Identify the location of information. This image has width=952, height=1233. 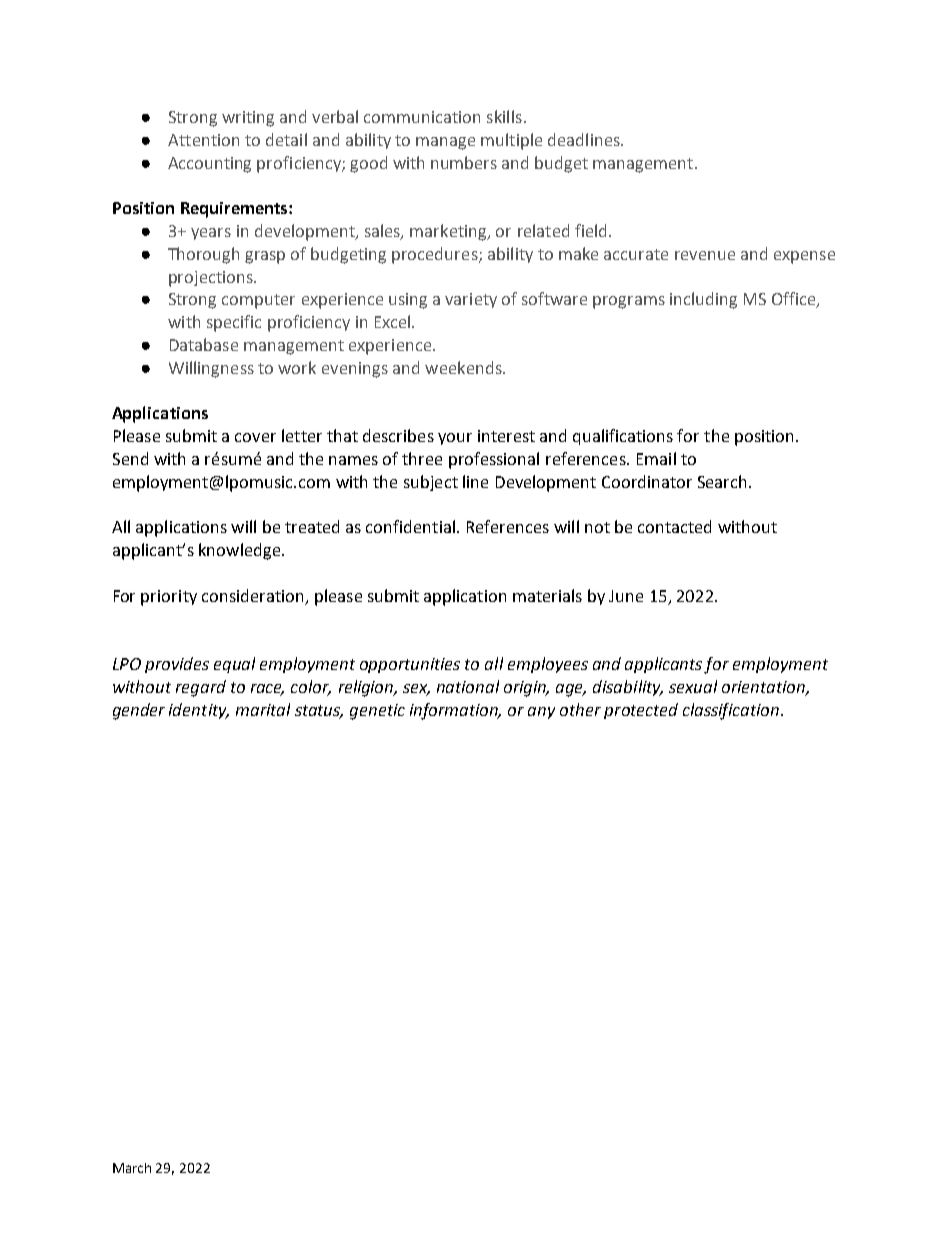
(455, 711).
